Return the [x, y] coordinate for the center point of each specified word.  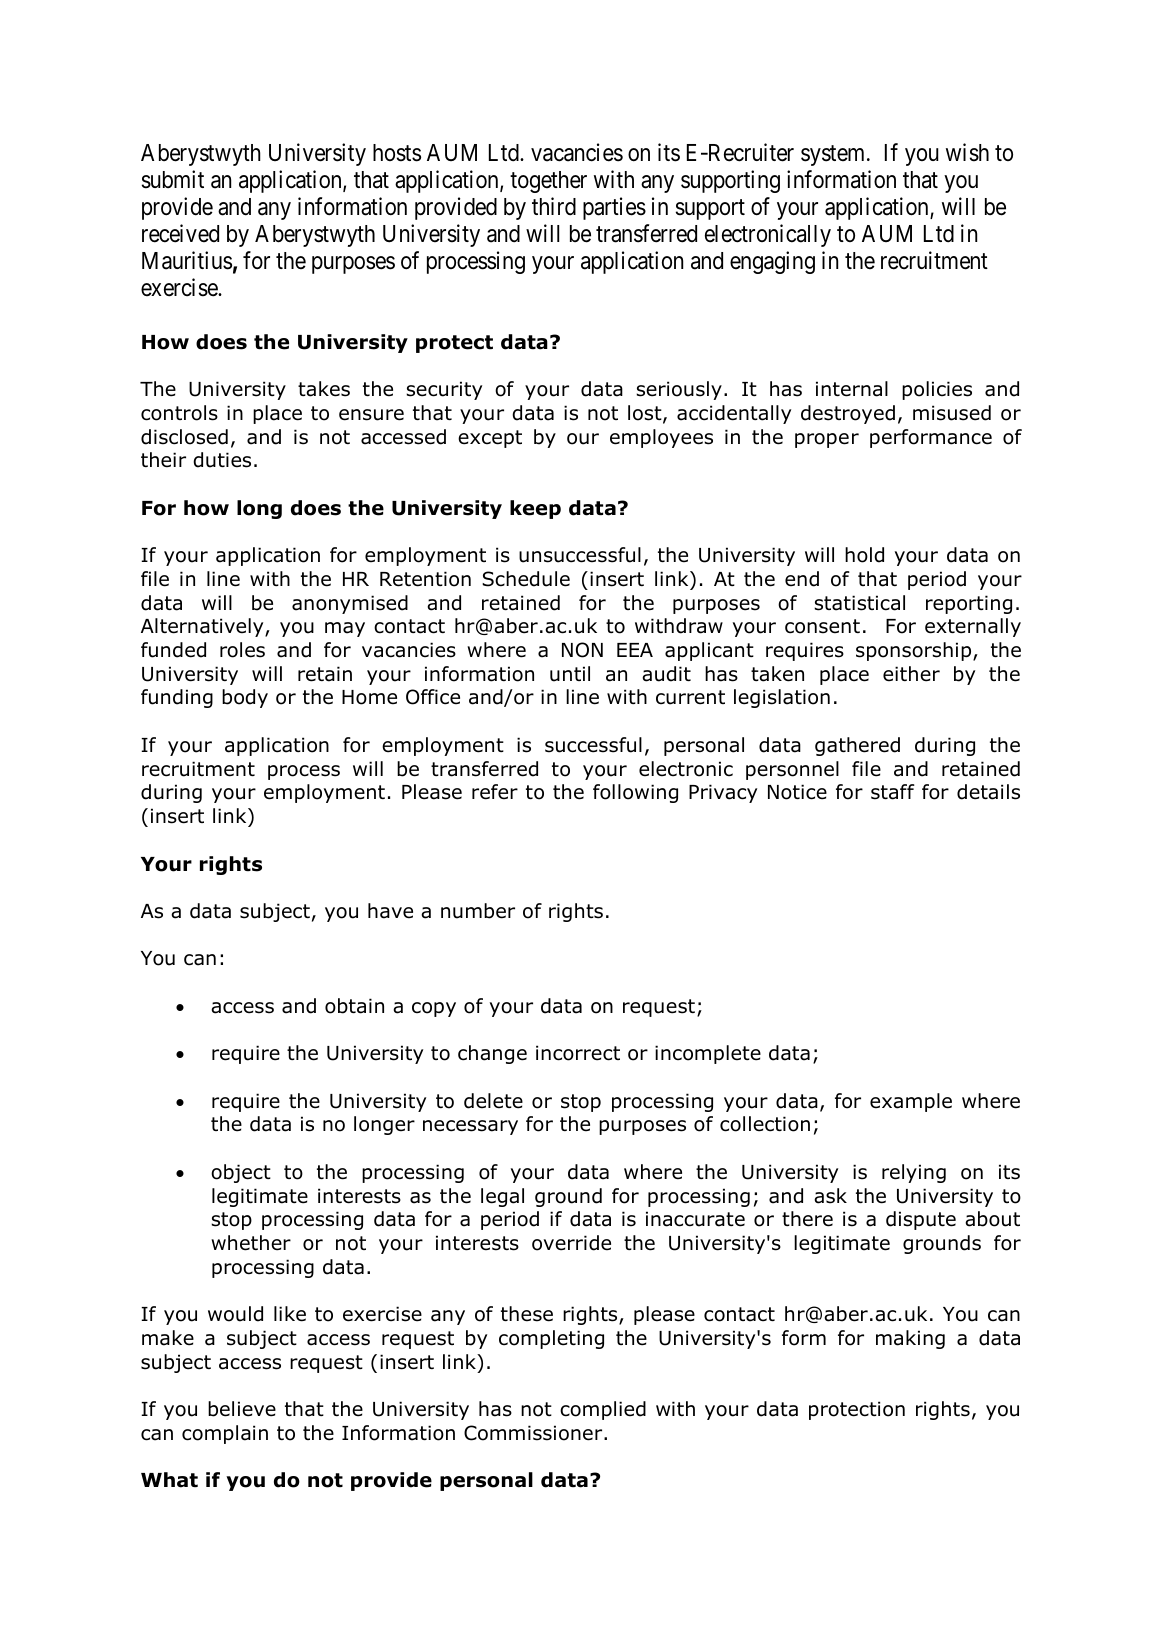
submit [173, 179]
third [554, 206]
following [635, 793]
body [245, 698]
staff [893, 792]
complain [225, 1434]
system [834, 156]
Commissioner [534, 1433]
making [910, 1339]
